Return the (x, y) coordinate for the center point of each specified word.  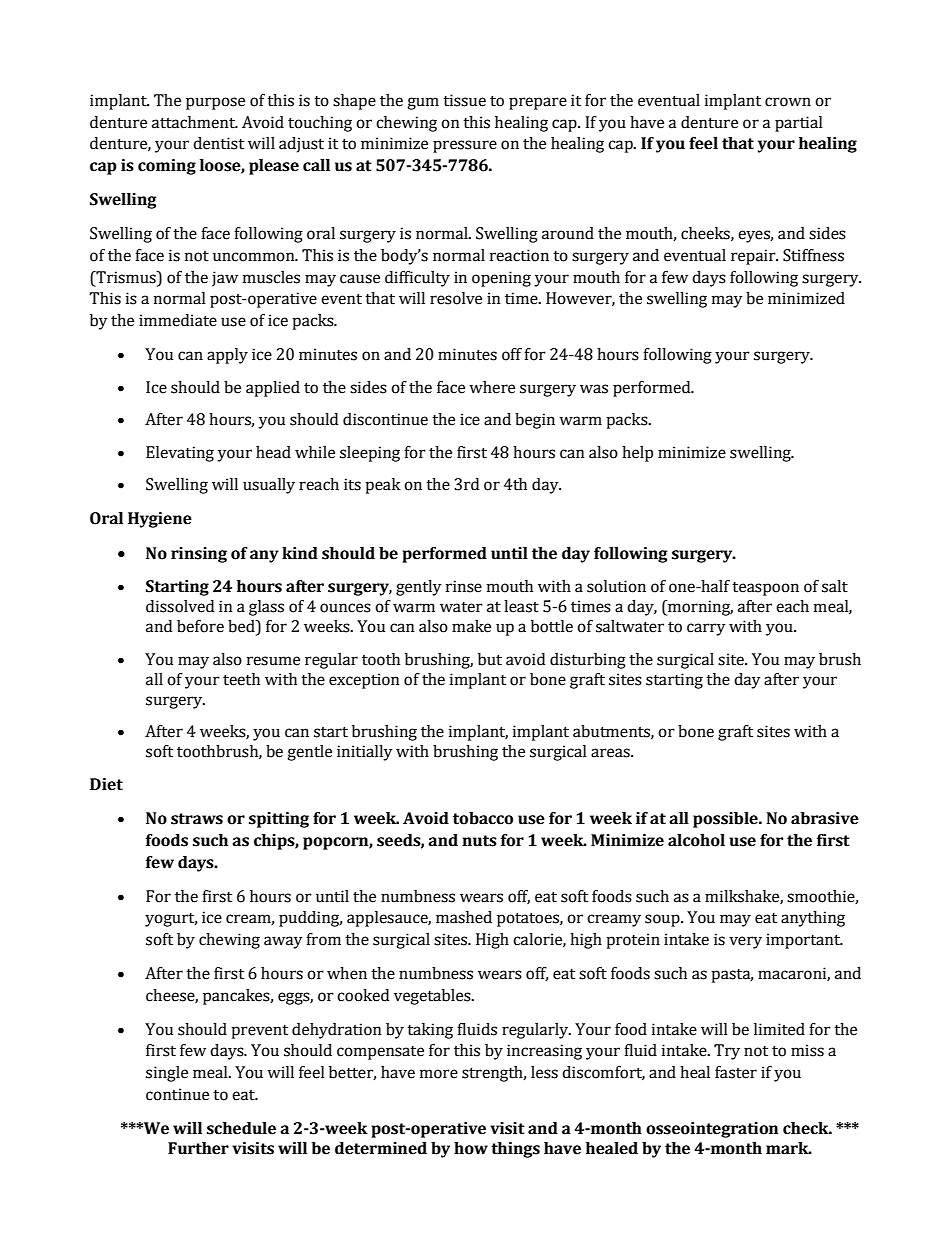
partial (799, 124)
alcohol (696, 840)
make (471, 626)
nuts (479, 841)
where (492, 387)
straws (197, 819)
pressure (465, 146)
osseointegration (712, 1130)
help (637, 454)
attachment (194, 122)
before (200, 626)
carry (706, 629)
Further (198, 1148)
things (515, 1150)
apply (227, 356)
